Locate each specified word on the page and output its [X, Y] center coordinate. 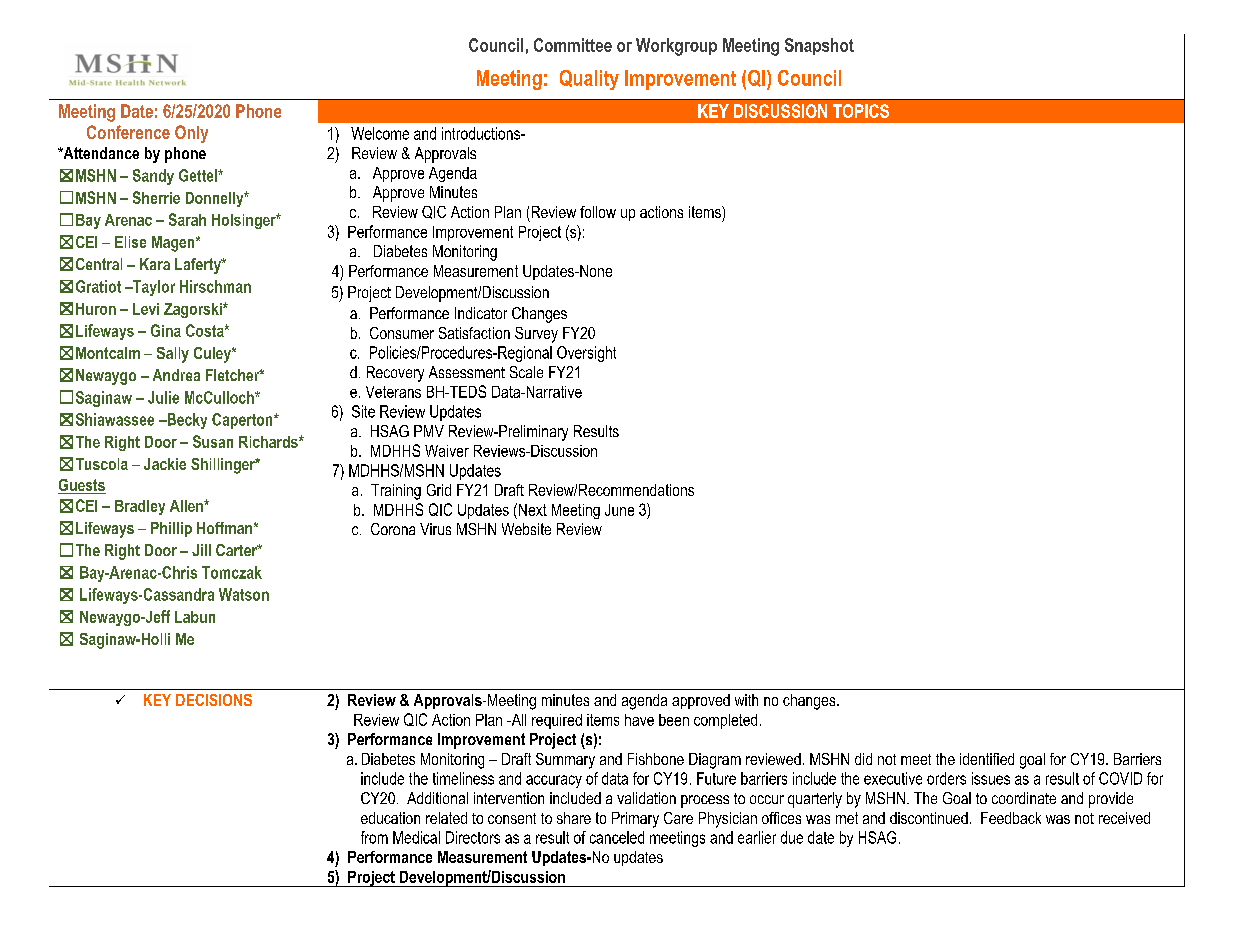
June [619, 510]
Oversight [586, 354]
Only [191, 134]
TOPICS [861, 111]
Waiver [447, 451]
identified [987, 759]
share [574, 818]
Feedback [1011, 818]
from [374, 837]
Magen [174, 244]
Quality [589, 80]
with [746, 700]
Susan [213, 441]
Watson [244, 594]
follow [598, 212]
